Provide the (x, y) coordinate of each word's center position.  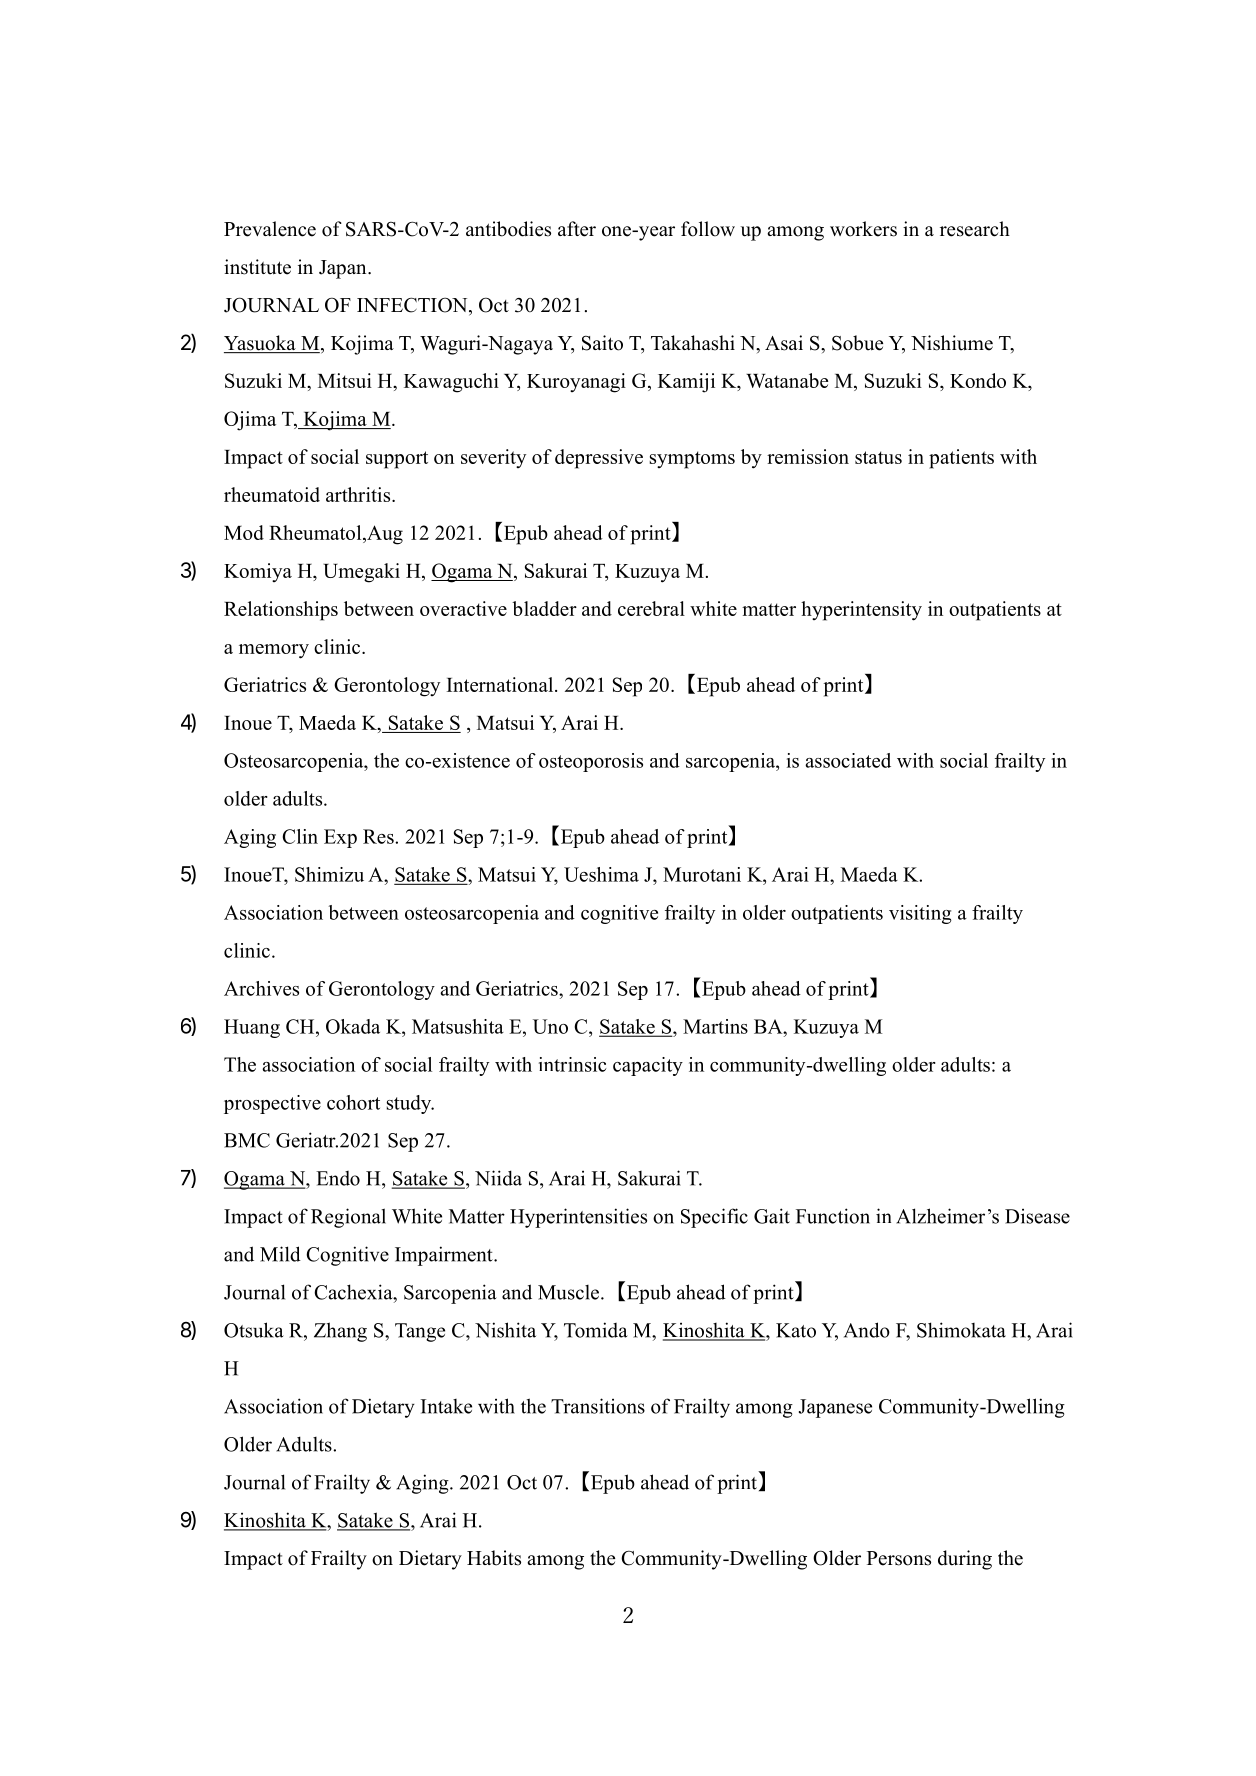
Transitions (598, 1406)
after (577, 229)
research (975, 229)
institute (257, 267)
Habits (494, 1558)
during (965, 1560)
